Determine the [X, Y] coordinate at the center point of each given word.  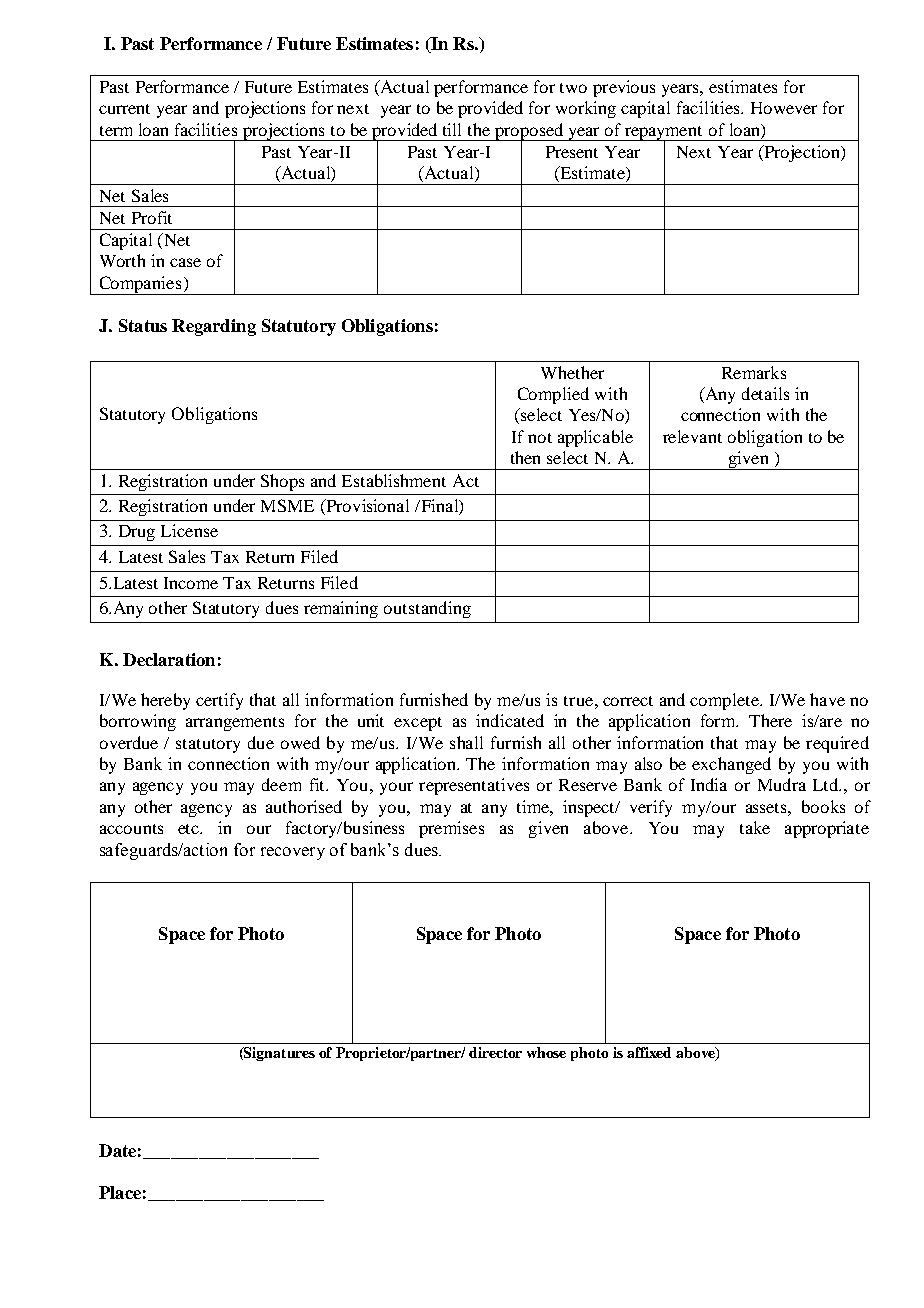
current [124, 109]
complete [726, 701]
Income [191, 583]
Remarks [754, 372]
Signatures [278, 1054]
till [452, 129]
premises [451, 829]
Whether [572, 372]
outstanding [427, 609]
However [784, 108]
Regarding [214, 327]
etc [190, 829]
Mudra [782, 784]
